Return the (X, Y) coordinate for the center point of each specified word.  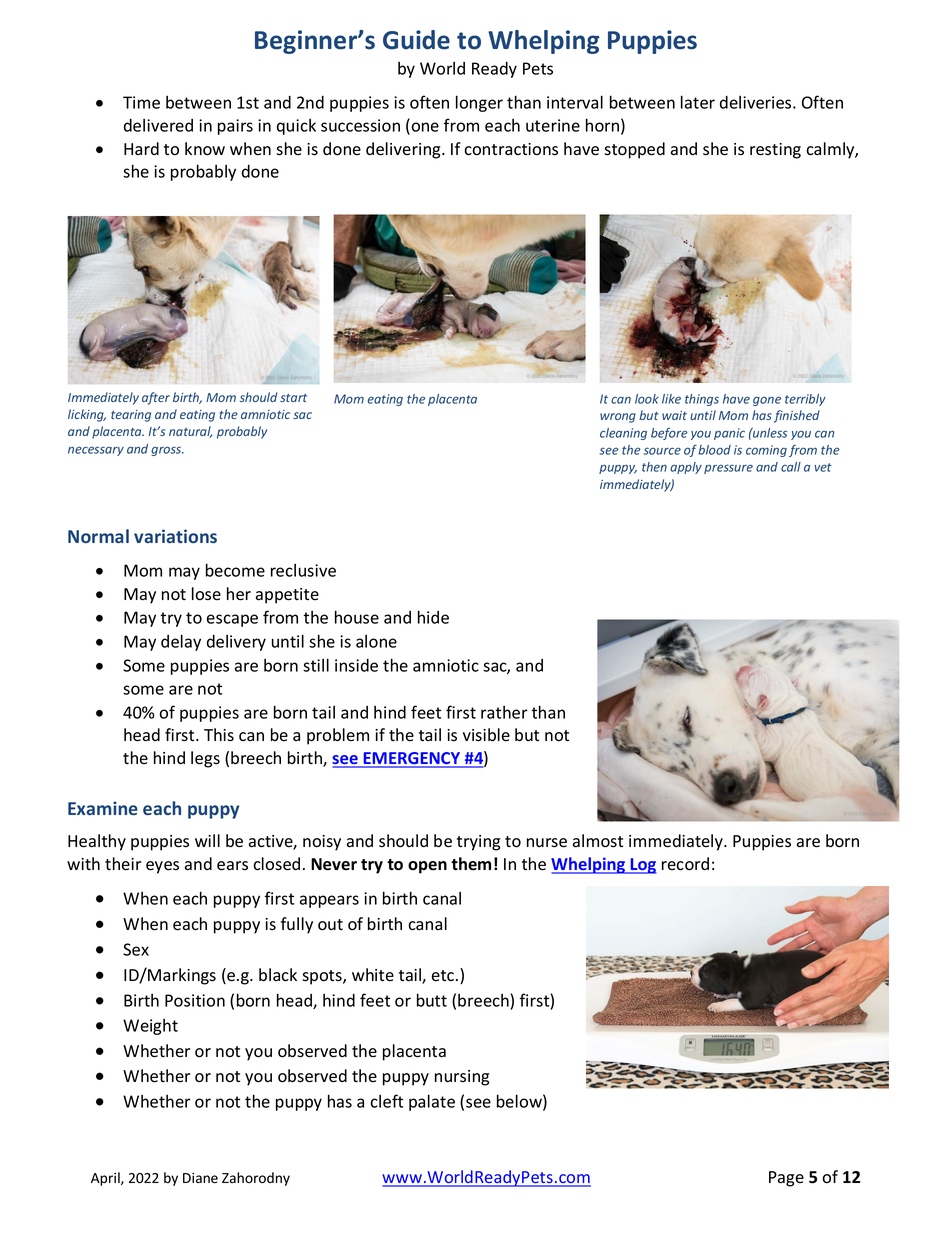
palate (432, 1102)
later (698, 102)
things (702, 400)
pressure (728, 469)
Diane (200, 1178)
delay (181, 642)
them (471, 864)
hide (433, 617)
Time (141, 102)
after (156, 398)
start (293, 398)
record (685, 864)
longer (479, 103)
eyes (162, 867)
